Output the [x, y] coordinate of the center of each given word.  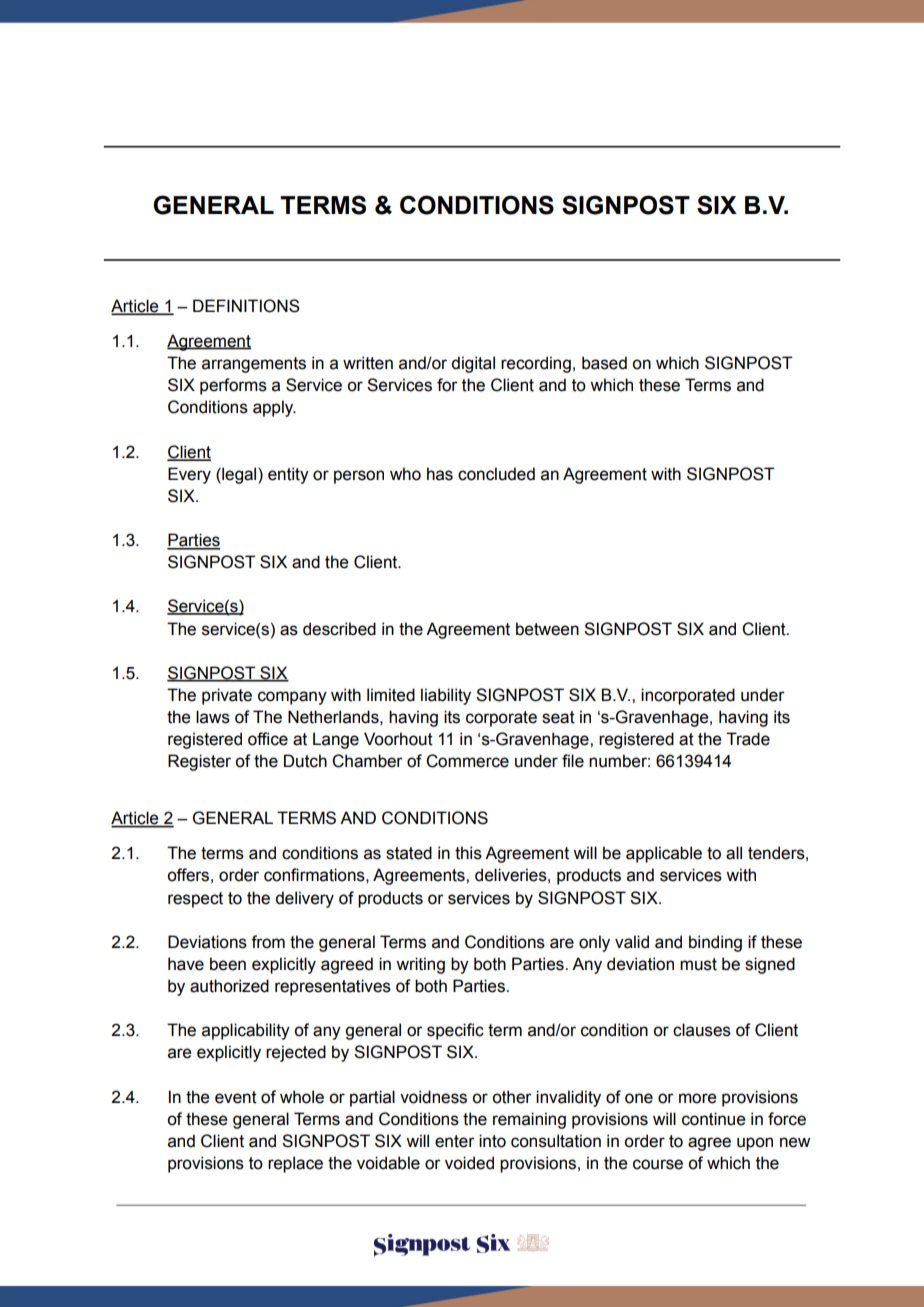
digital [473, 364]
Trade [748, 739]
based [604, 363]
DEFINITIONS [246, 306]
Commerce [467, 761]
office [268, 739]
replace [295, 1164]
